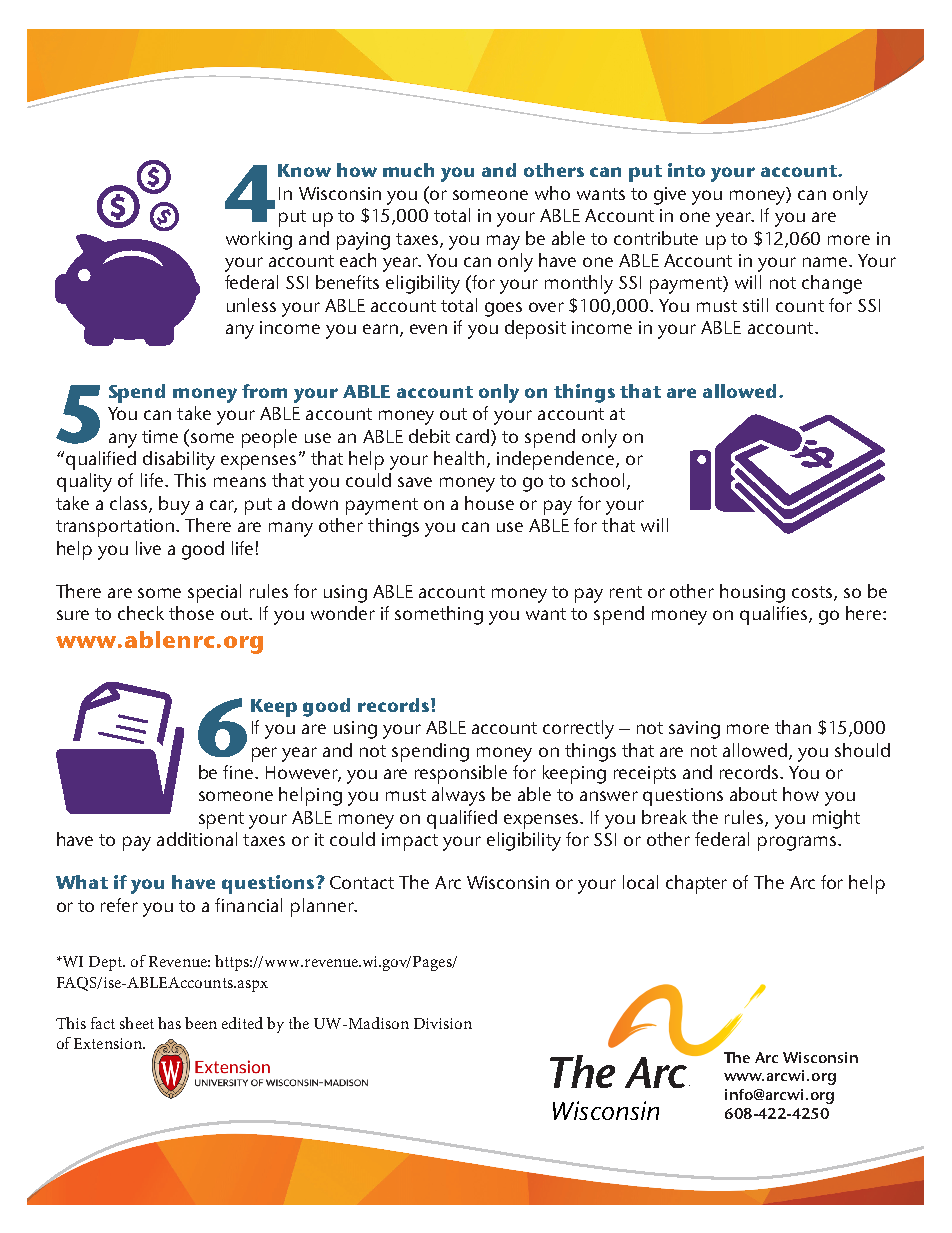  What do you see at coordinates (753, 794) in the screenshot?
I see `about` at bounding box center [753, 794].
